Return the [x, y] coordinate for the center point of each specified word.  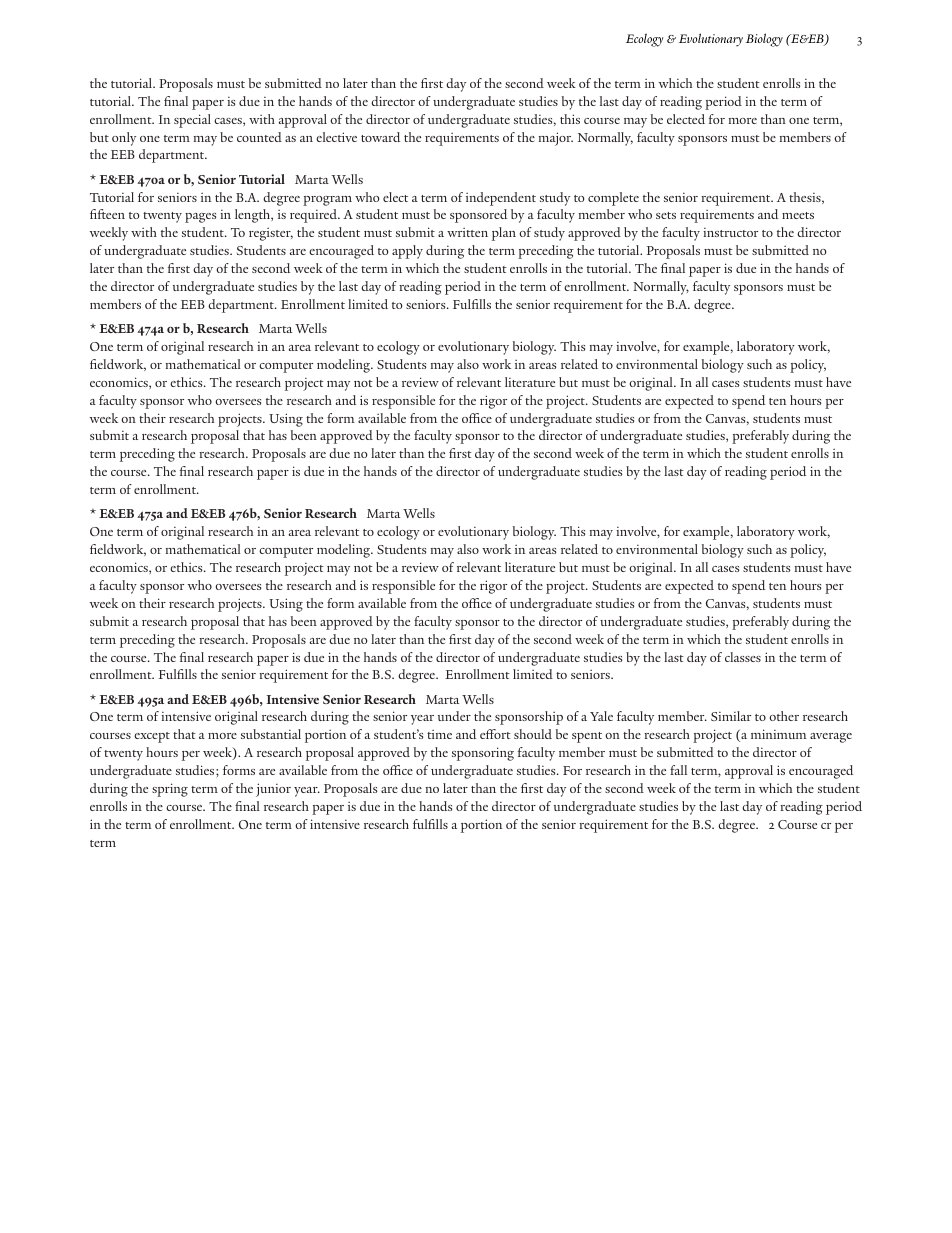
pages [200, 218]
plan [504, 234]
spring [170, 790]
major [556, 139]
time [439, 734]
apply [407, 252]
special [192, 121]
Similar [731, 716]
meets [798, 215]
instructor [730, 232]
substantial [271, 734]
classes [743, 657]
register [271, 234]
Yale [601, 716]
